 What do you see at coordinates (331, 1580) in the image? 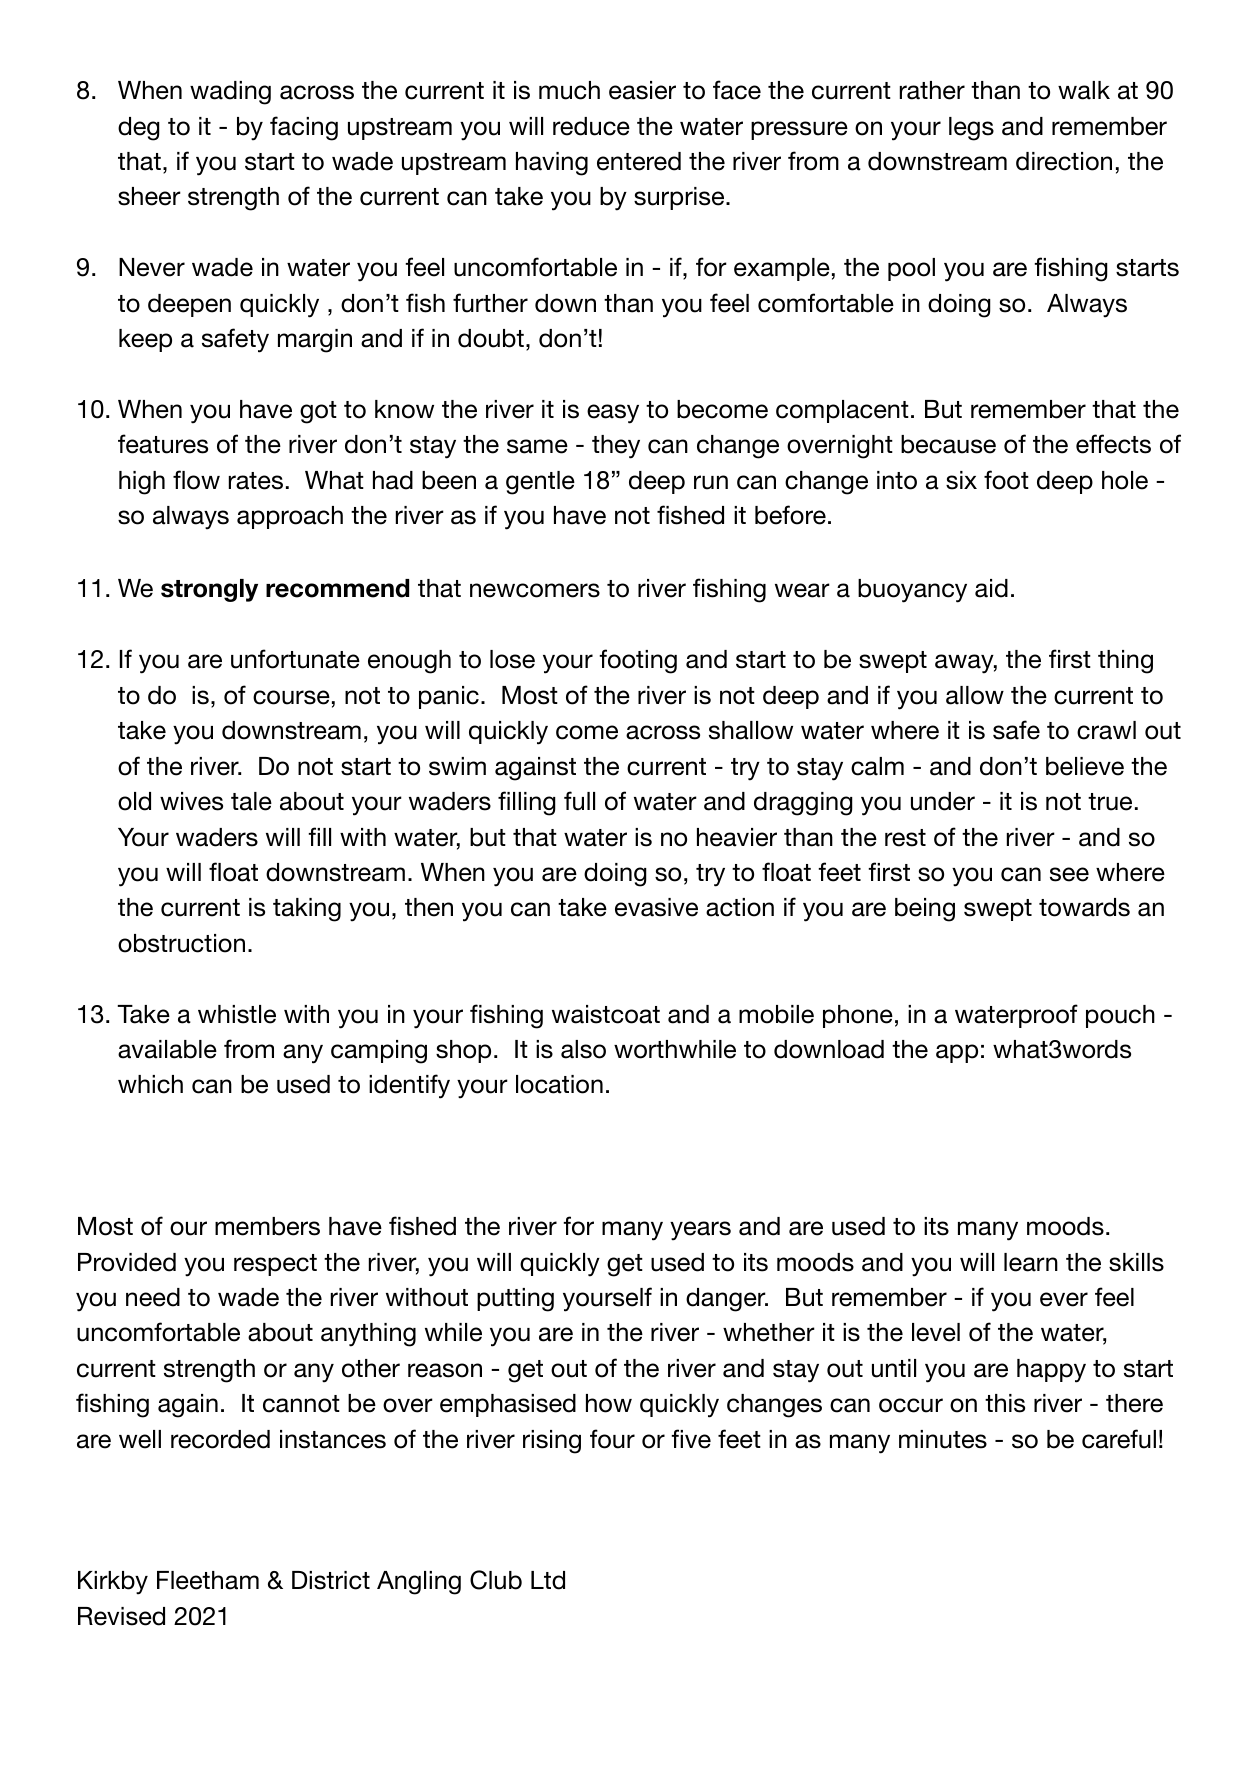
I see `District` at bounding box center [331, 1580].
